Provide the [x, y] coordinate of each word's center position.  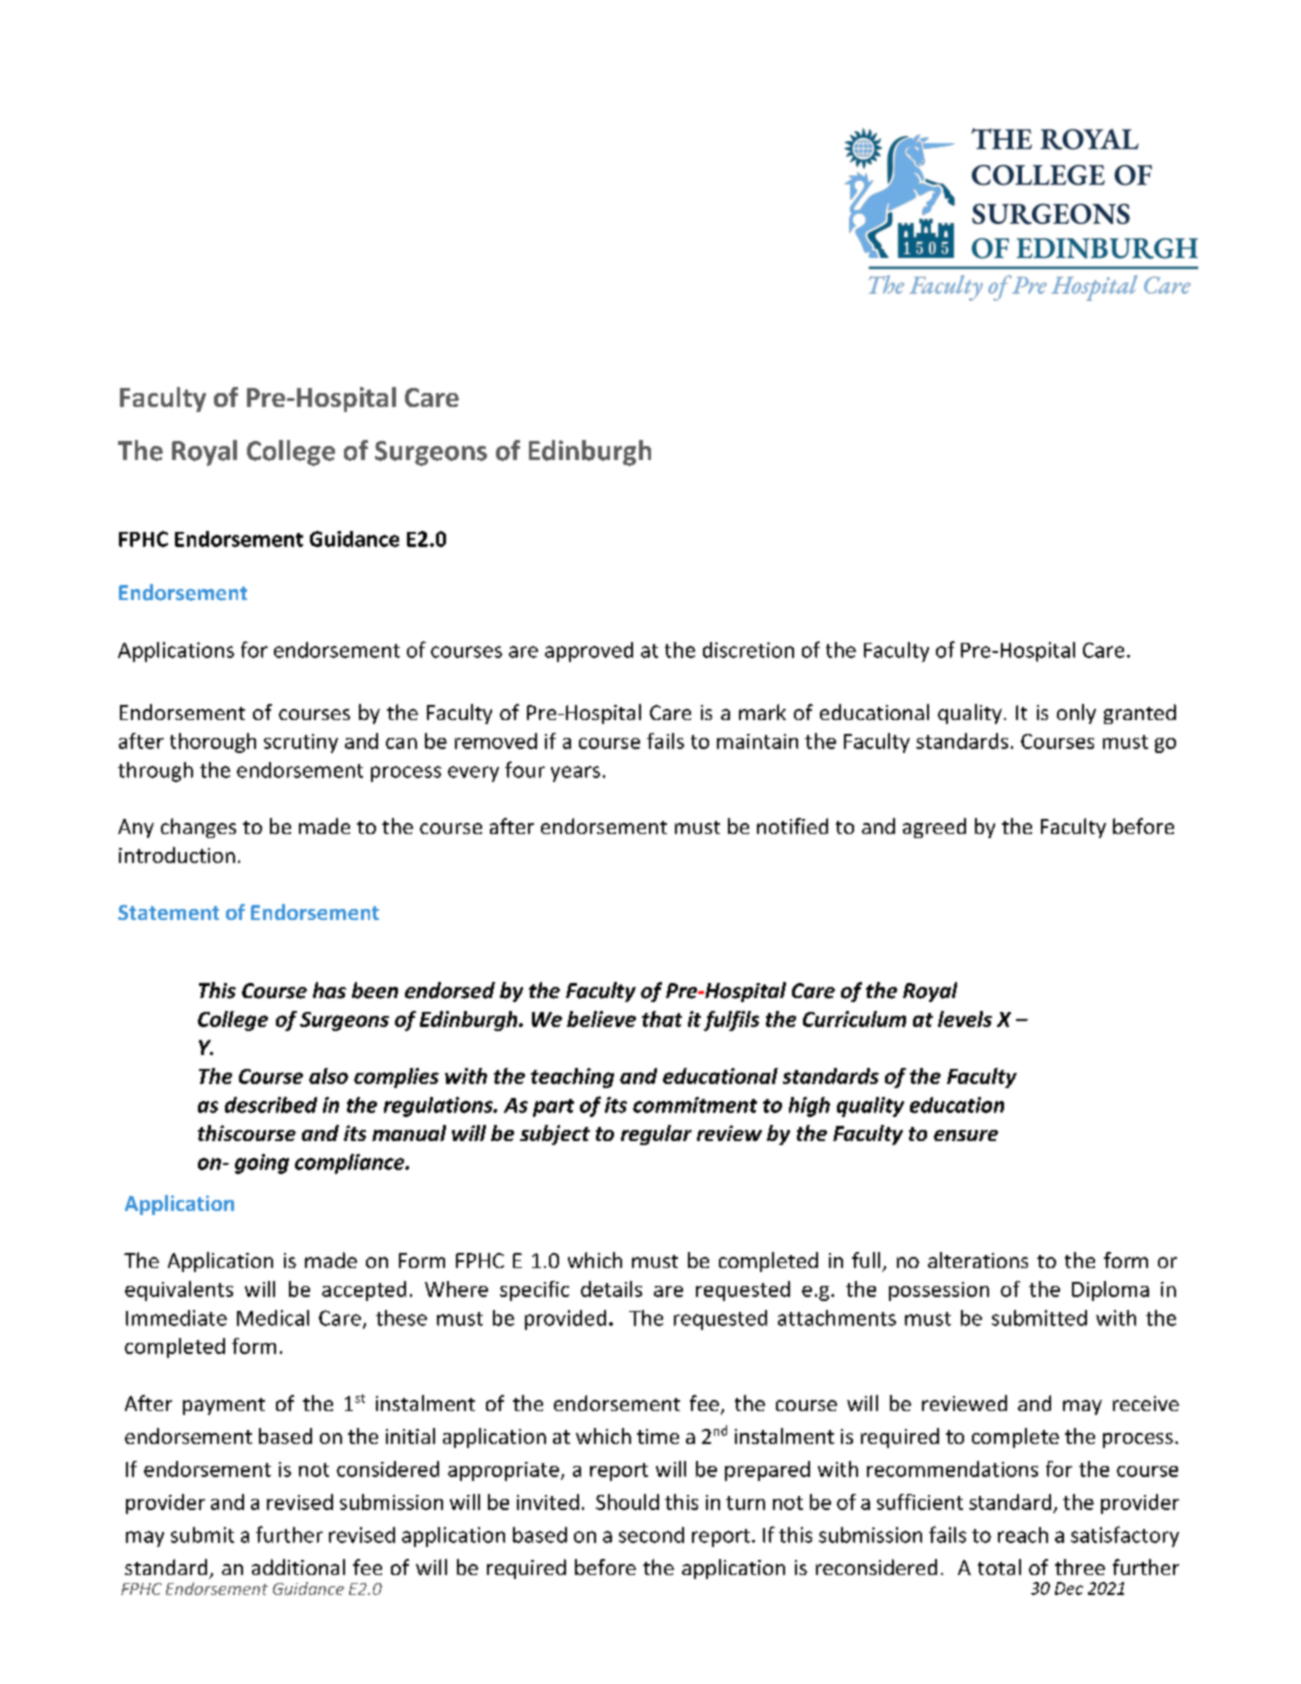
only [1076, 714]
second [651, 1535]
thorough [213, 743]
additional [298, 1567]
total [999, 1567]
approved [589, 652]
